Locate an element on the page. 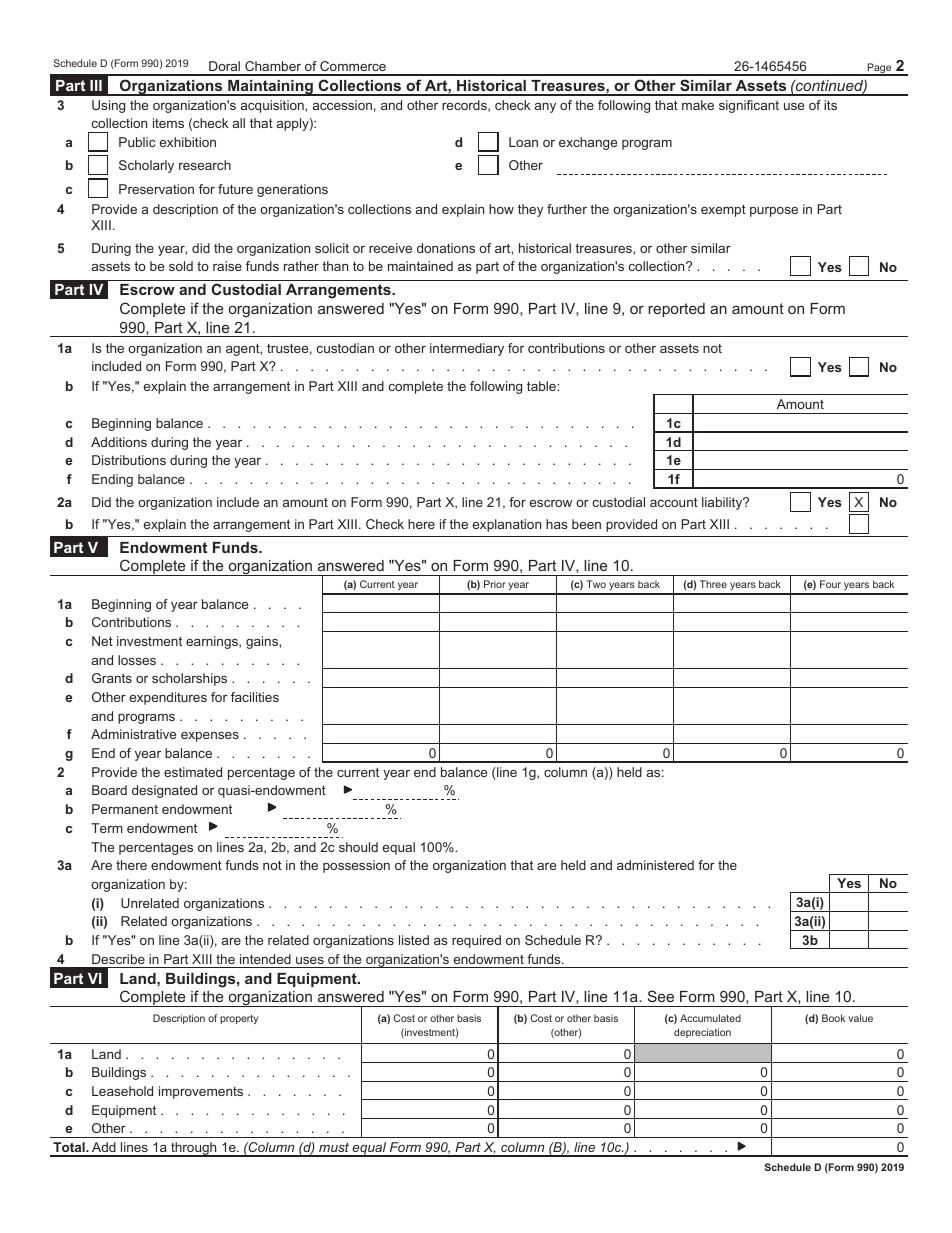 This document has width=952, height=1233. See is located at coordinates (661, 996).
